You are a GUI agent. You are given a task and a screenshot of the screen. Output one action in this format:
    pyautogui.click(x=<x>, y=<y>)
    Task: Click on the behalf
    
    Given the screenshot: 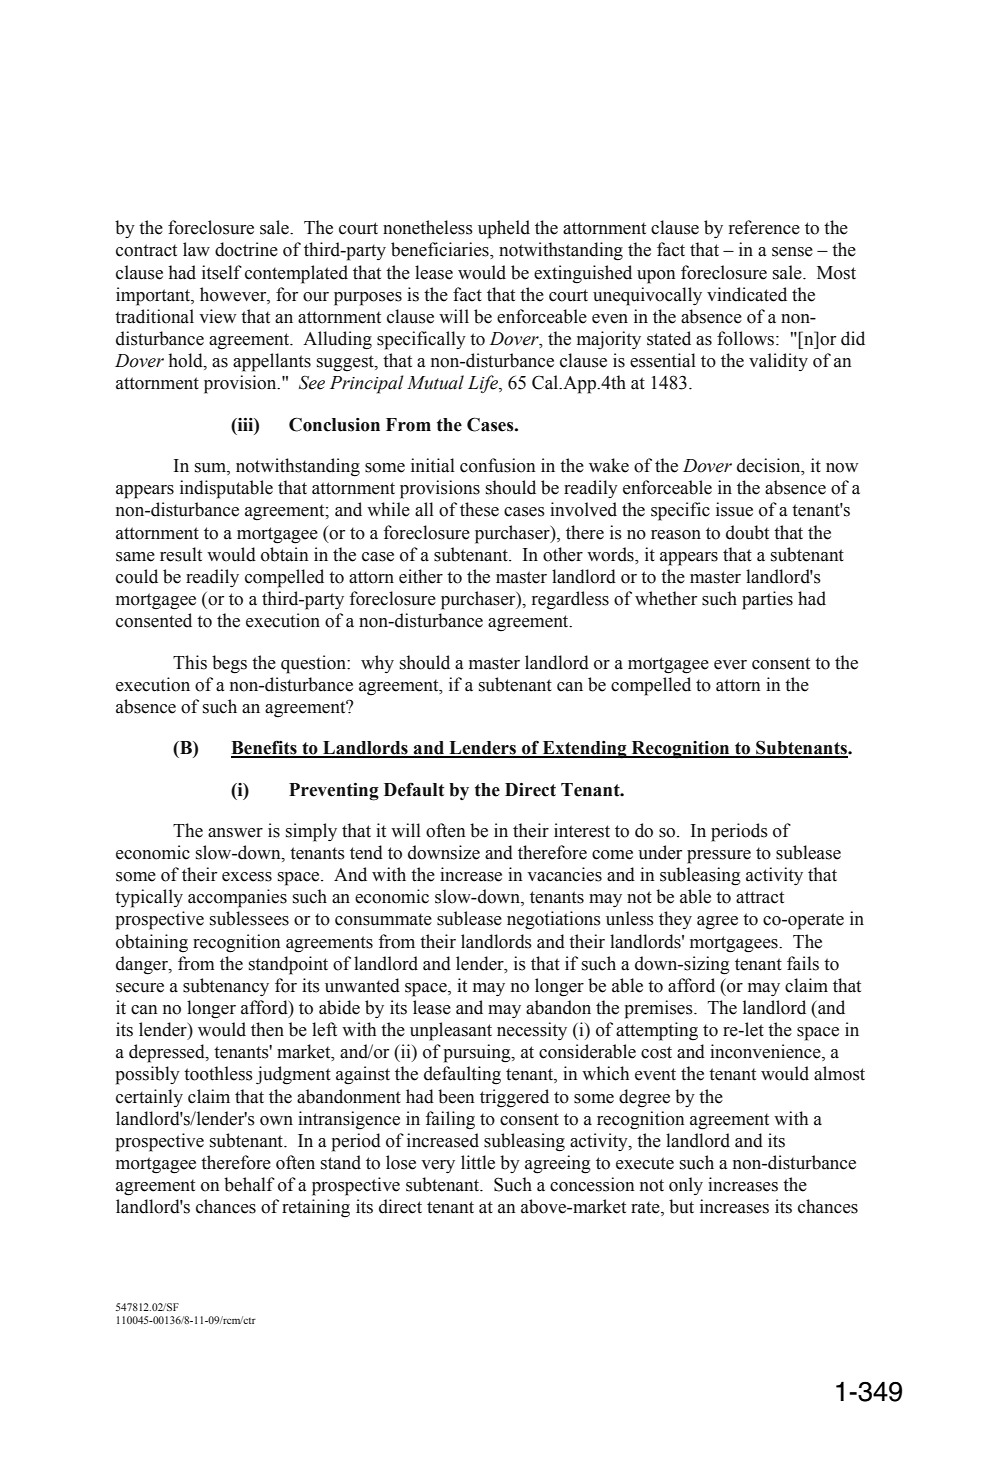 What is the action you would take?
    pyautogui.click(x=249, y=1184)
